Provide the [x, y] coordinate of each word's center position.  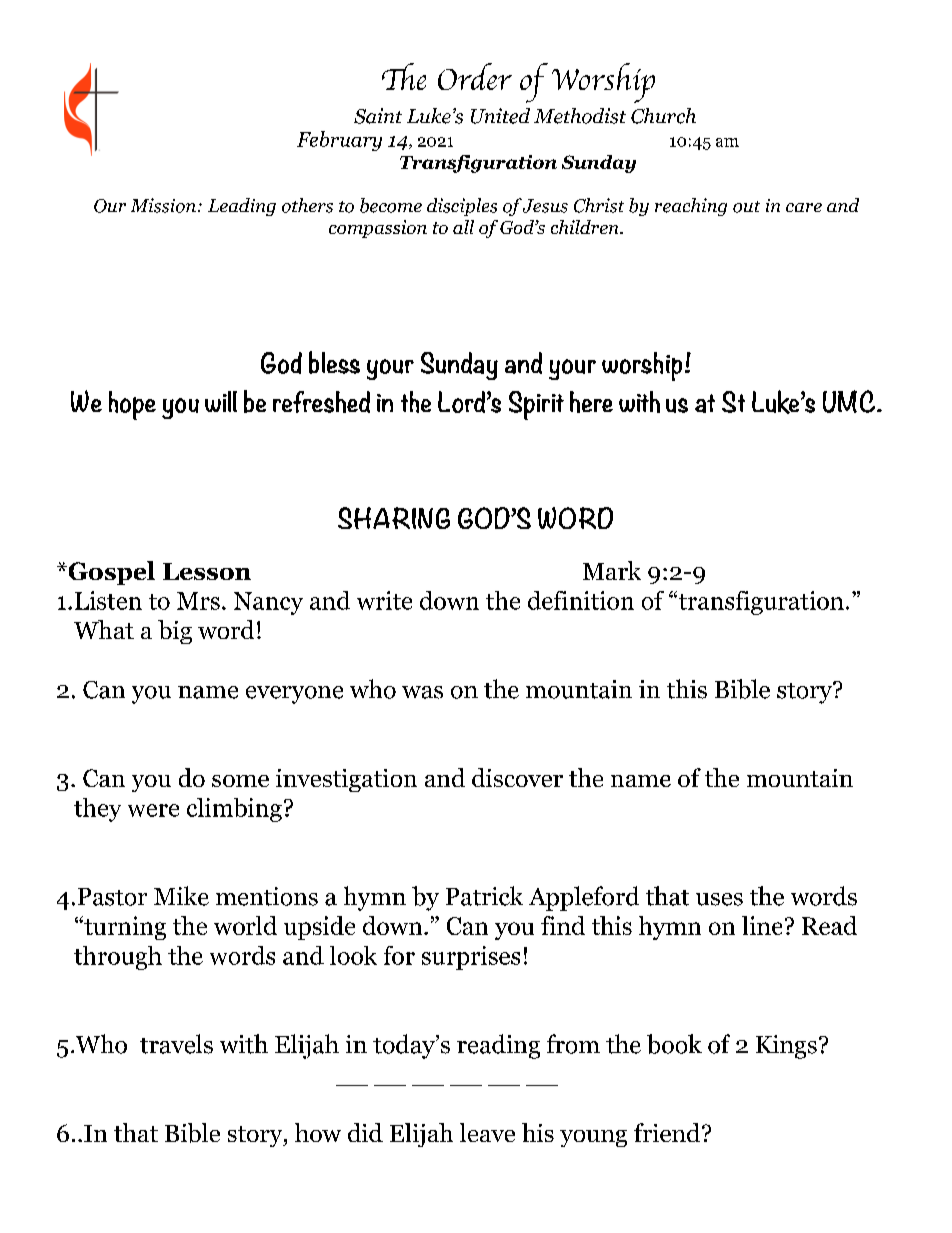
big [175, 632]
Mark [612, 570]
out [746, 207]
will [221, 401]
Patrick [484, 896]
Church [663, 116]
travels [176, 1044]
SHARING [394, 518]
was [422, 692]
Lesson [207, 571]
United [500, 116]
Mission [163, 205]
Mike [181, 896]
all [463, 227]
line [762, 925]
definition [581, 600]
